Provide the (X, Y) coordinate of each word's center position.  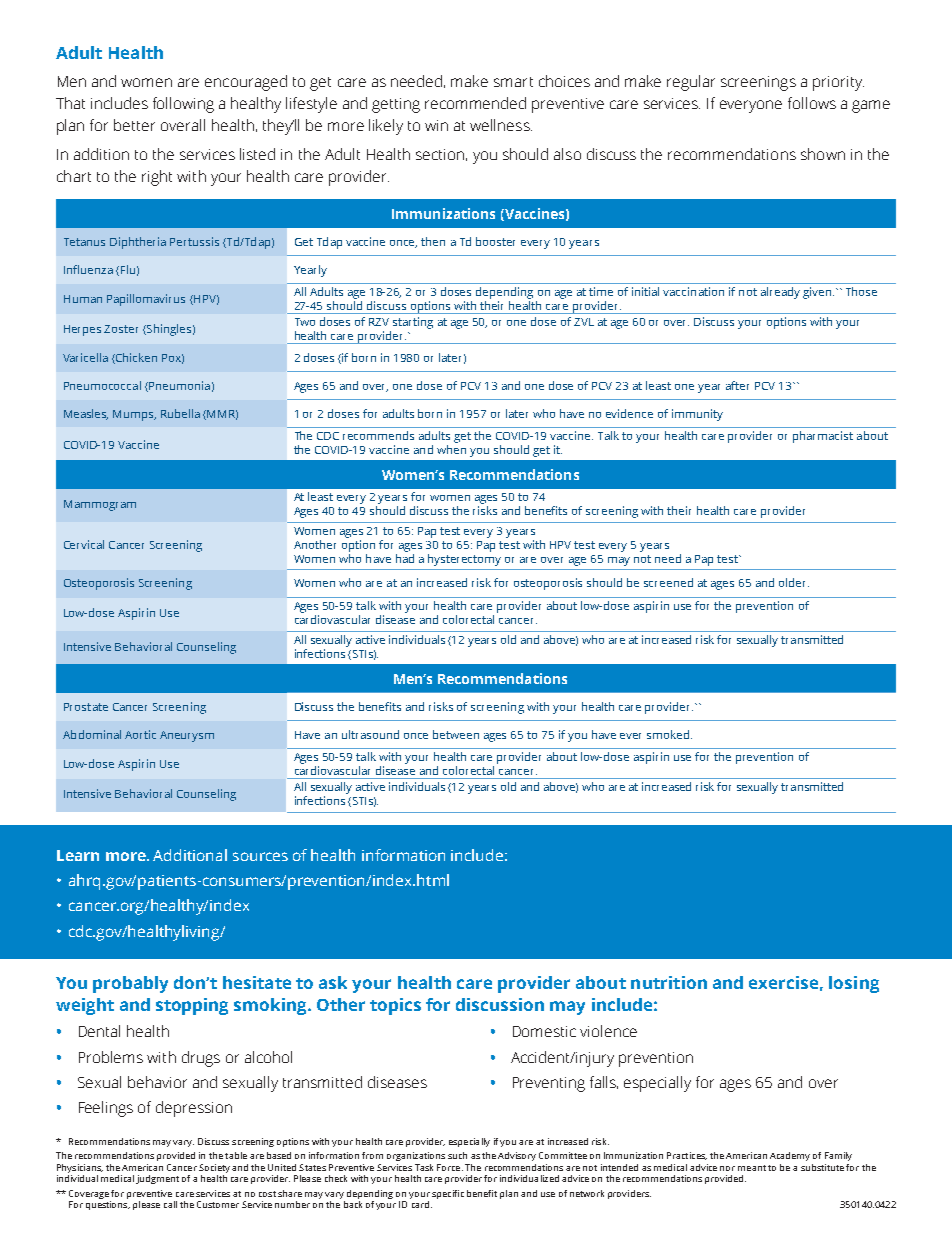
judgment (157, 1179)
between (456, 734)
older (794, 582)
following (183, 105)
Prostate (86, 707)
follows (812, 103)
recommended (475, 103)
